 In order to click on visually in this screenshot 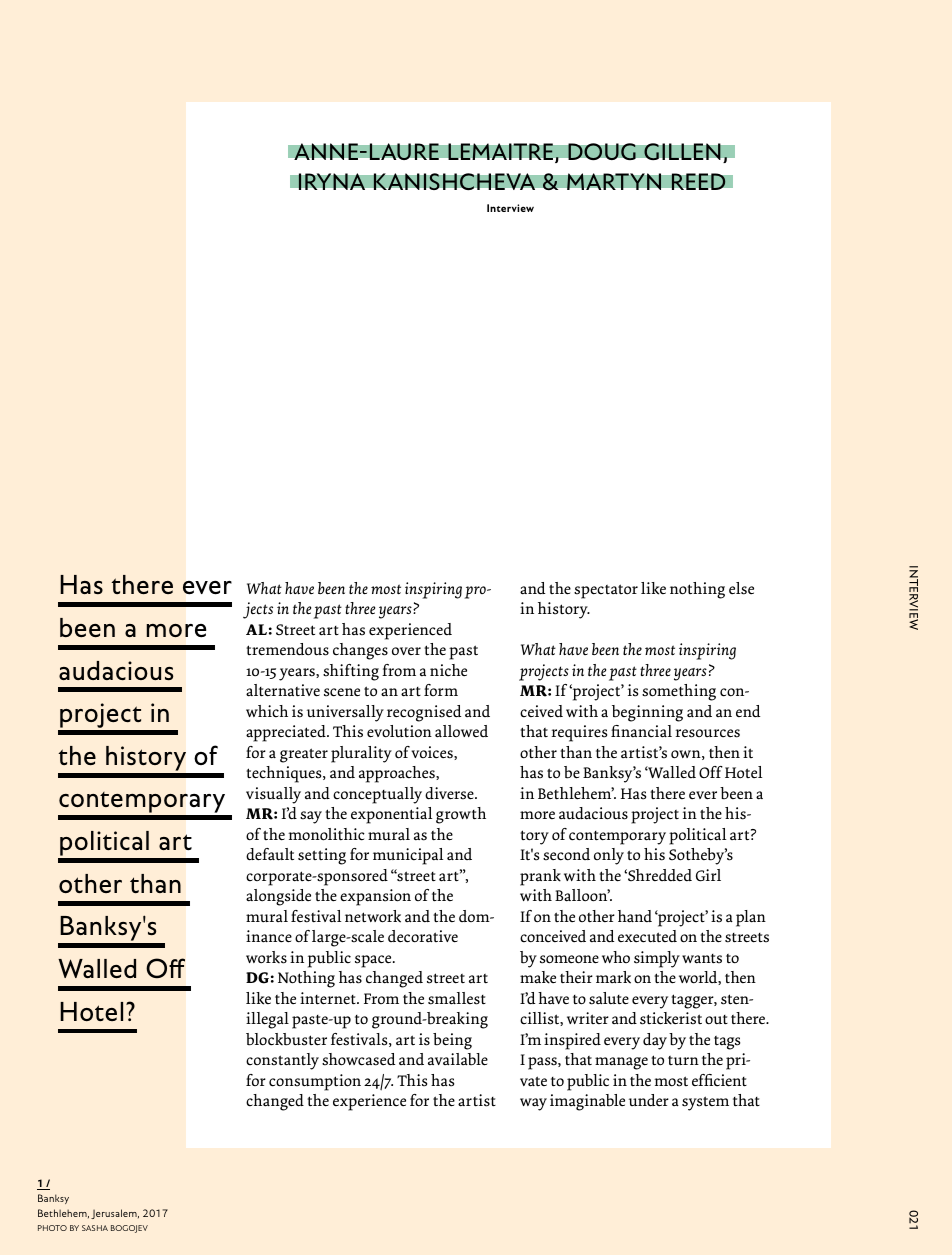, I will do `click(273, 795)`.
